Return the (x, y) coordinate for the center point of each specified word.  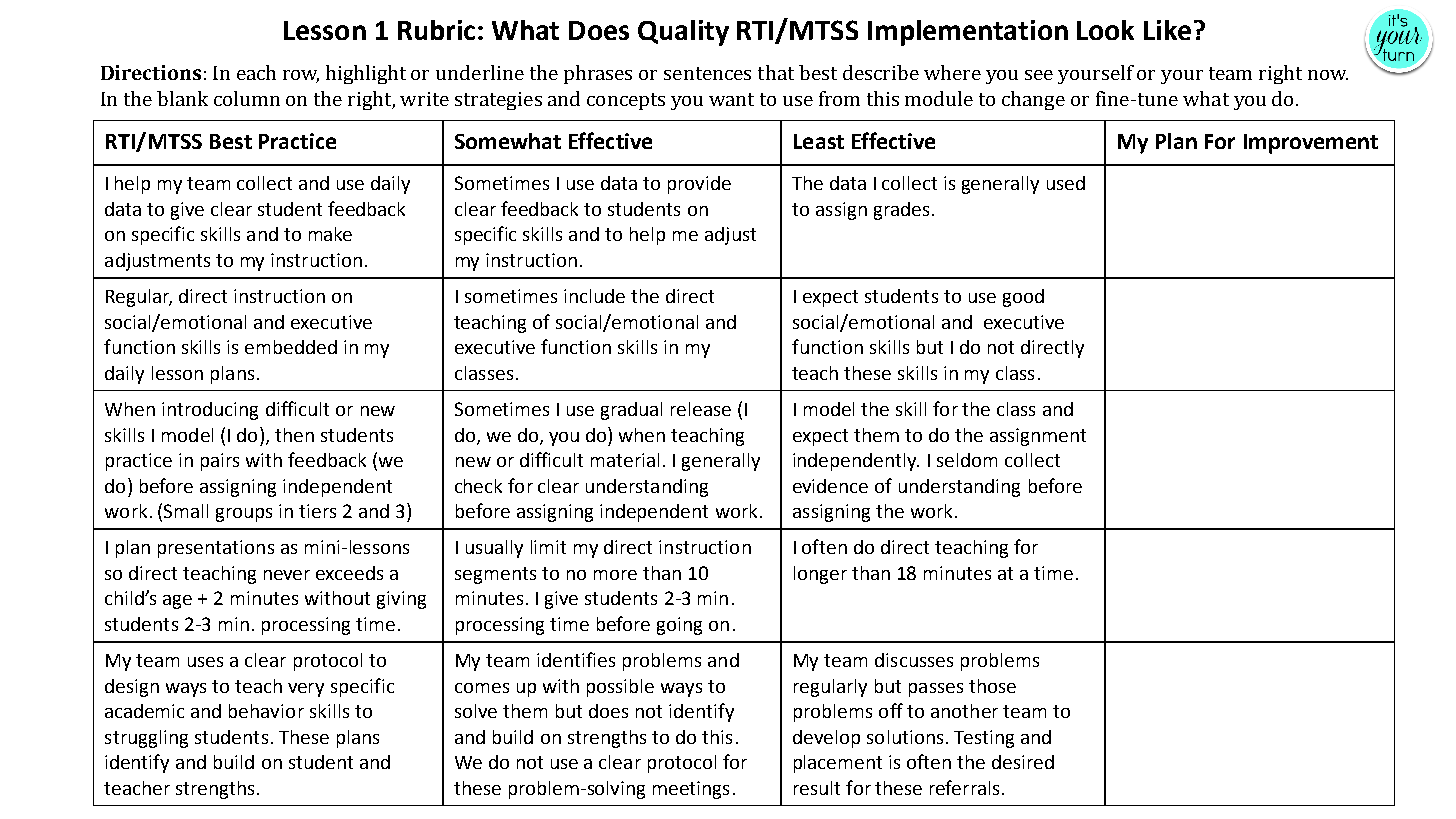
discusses (914, 660)
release (701, 409)
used (1066, 183)
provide (699, 185)
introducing (210, 411)
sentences (707, 73)
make (330, 234)
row (301, 76)
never (287, 575)
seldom (967, 460)
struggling (146, 739)
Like (1167, 30)
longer (820, 575)
